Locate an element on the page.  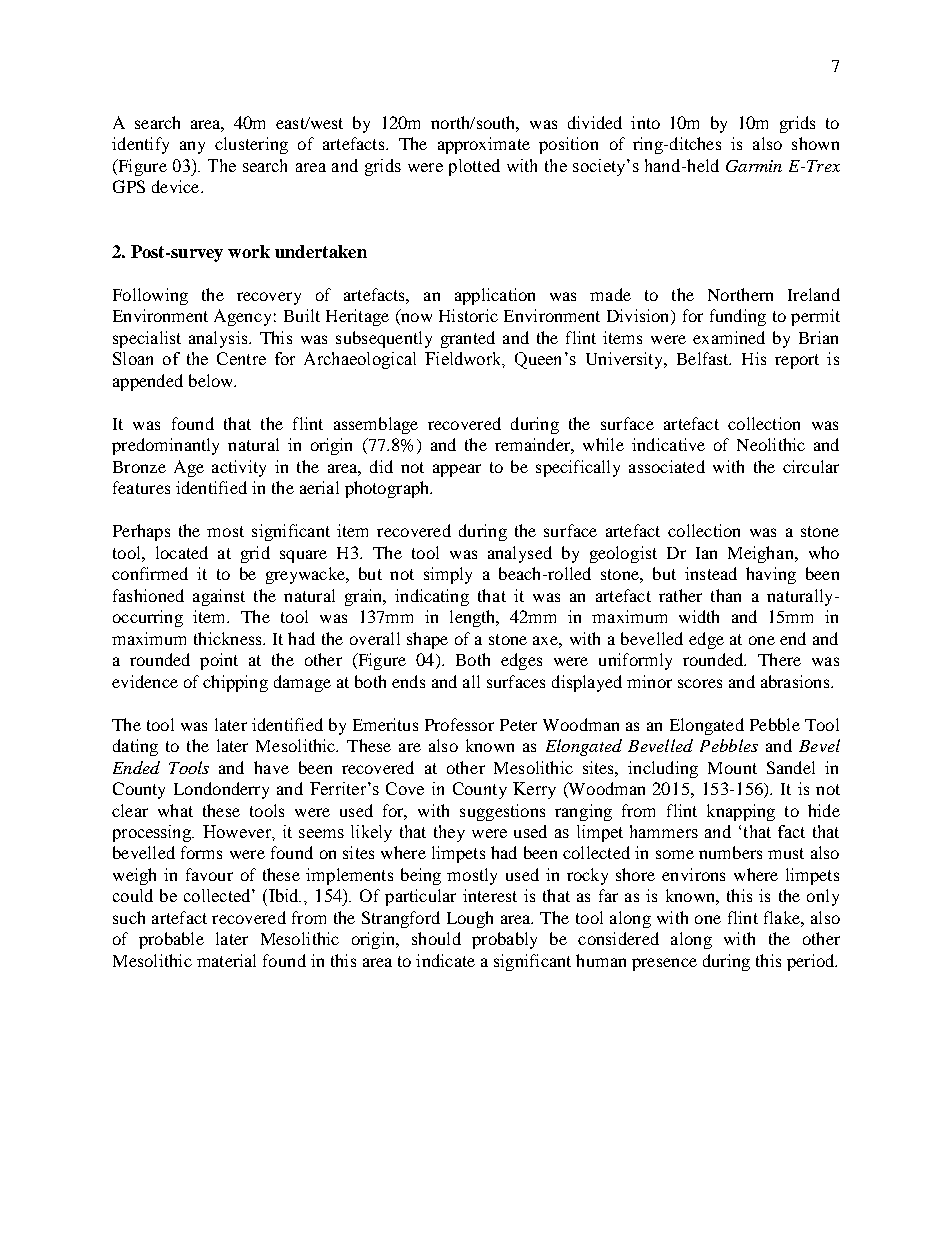
instead is located at coordinates (711, 573).
